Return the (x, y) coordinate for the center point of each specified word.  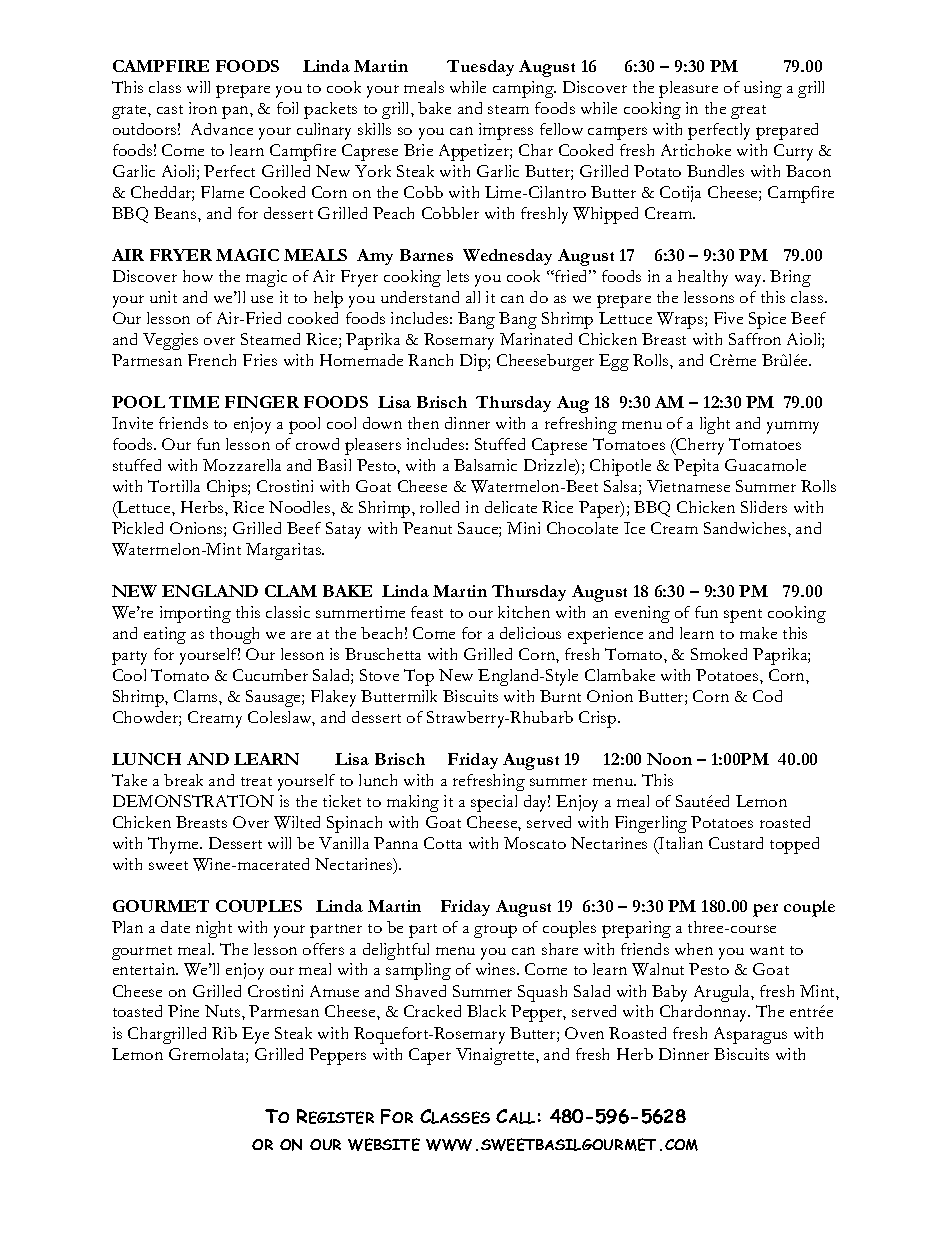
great (748, 112)
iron (203, 108)
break (183, 780)
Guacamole (765, 465)
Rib (224, 1033)
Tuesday (480, 68)
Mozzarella (242, 465)
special (494, 803)
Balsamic (485, 465)
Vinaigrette (496, 1056)
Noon (669, 759)
